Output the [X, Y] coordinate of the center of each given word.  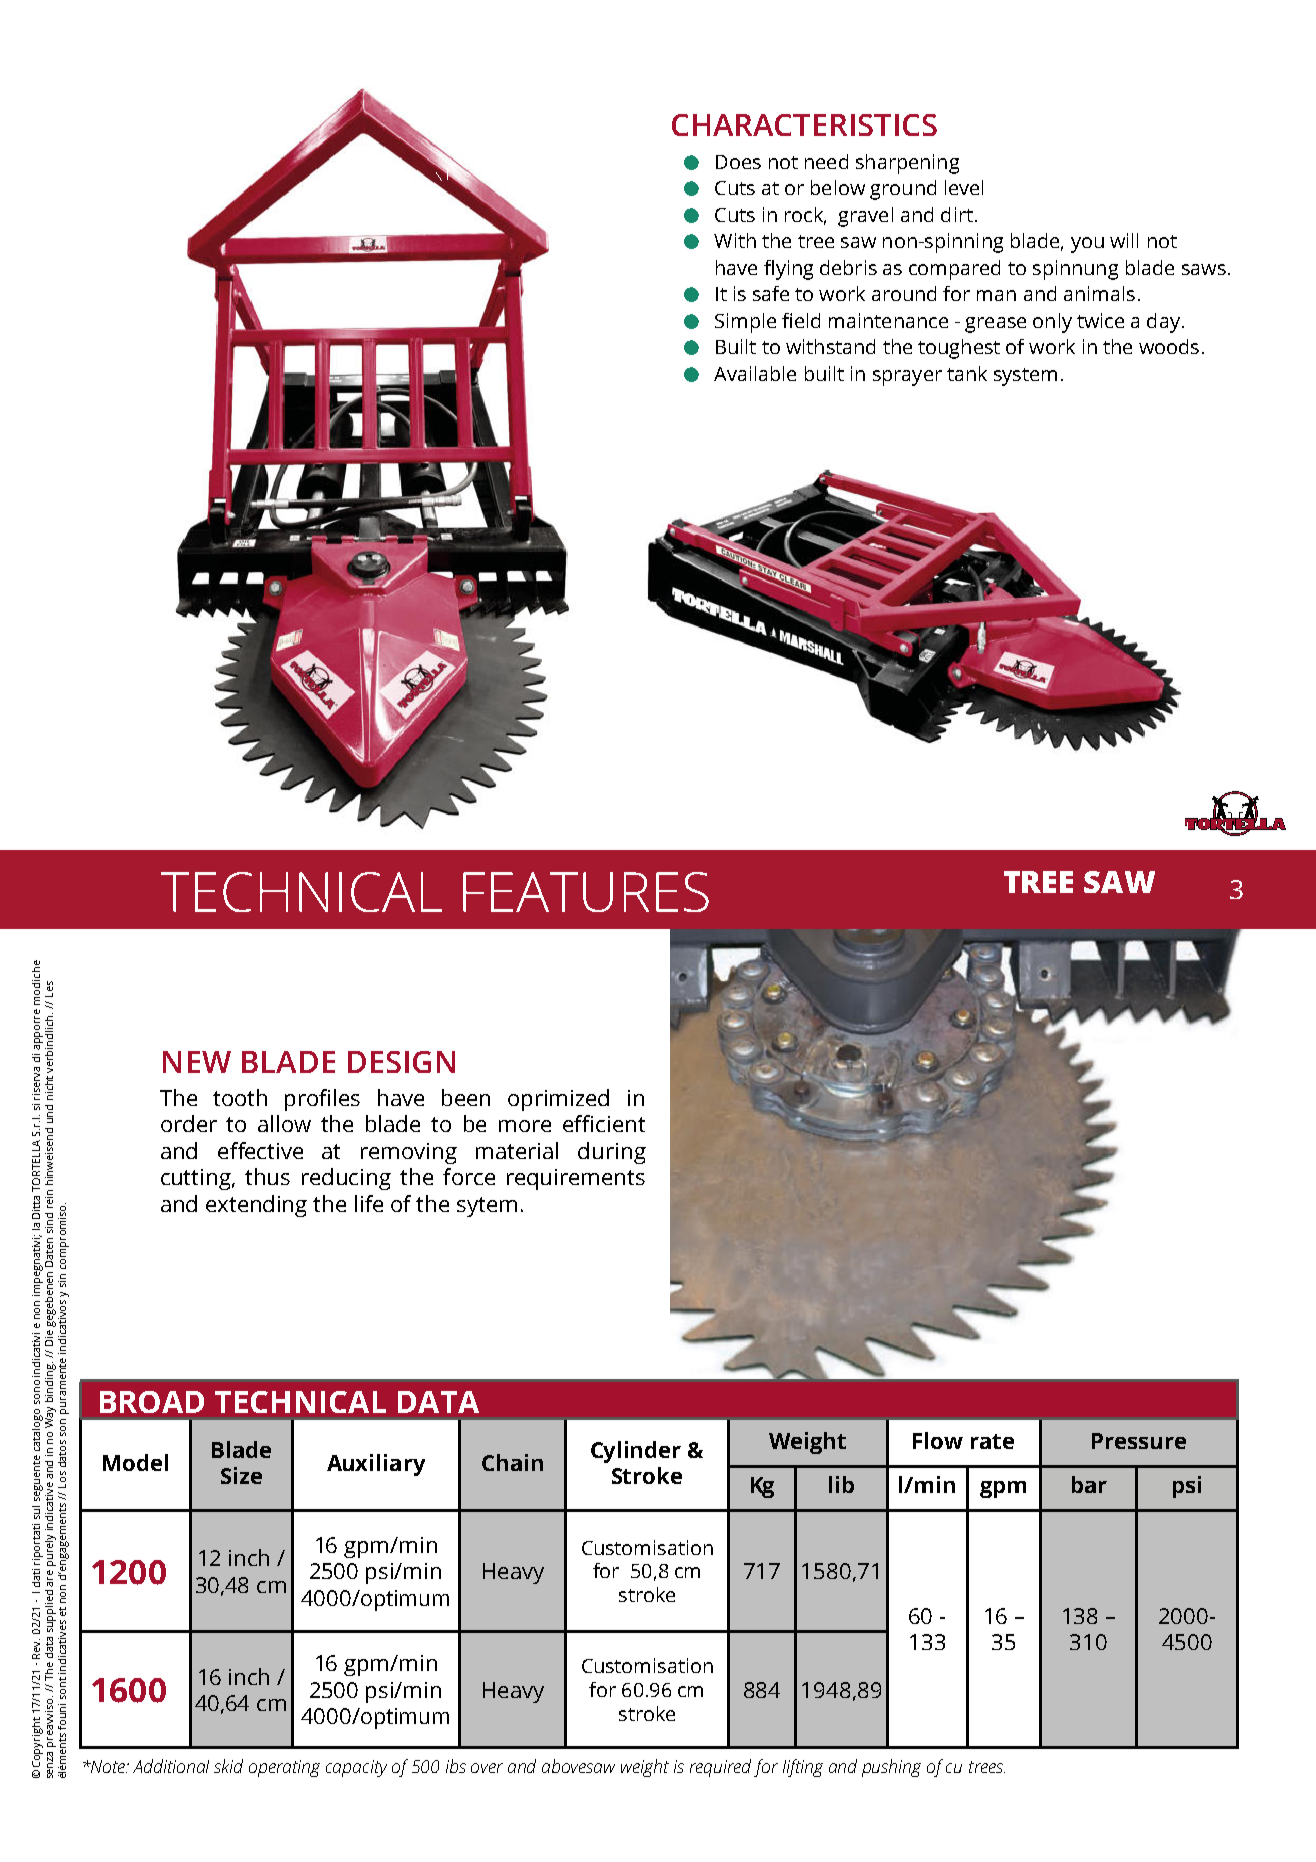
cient [620, 1124]
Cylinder [636, 1452]
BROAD [152, 1402]
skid [228, 1766]
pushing [891, 1768]
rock [805, 215]
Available [755, 373]
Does [738, 162]
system [1025, 377]
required [720, 1768]
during [612, 1153]
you [1087, 245]
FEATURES [586, 892]
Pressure [1139, 1441]
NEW [197, 1062]
